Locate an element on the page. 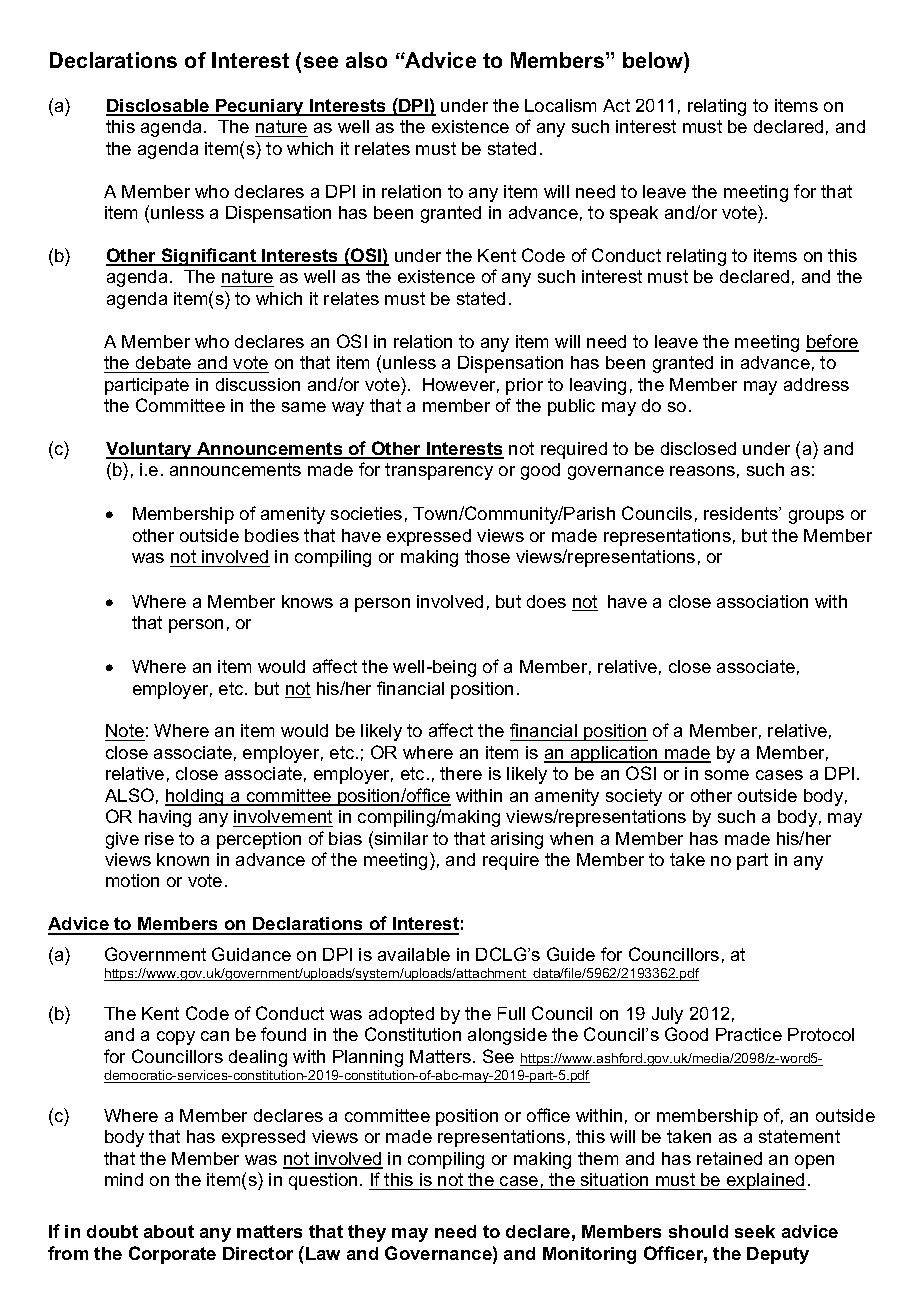 This image has height=1308, width=924. transparency is located at coordinates (439, 471).
